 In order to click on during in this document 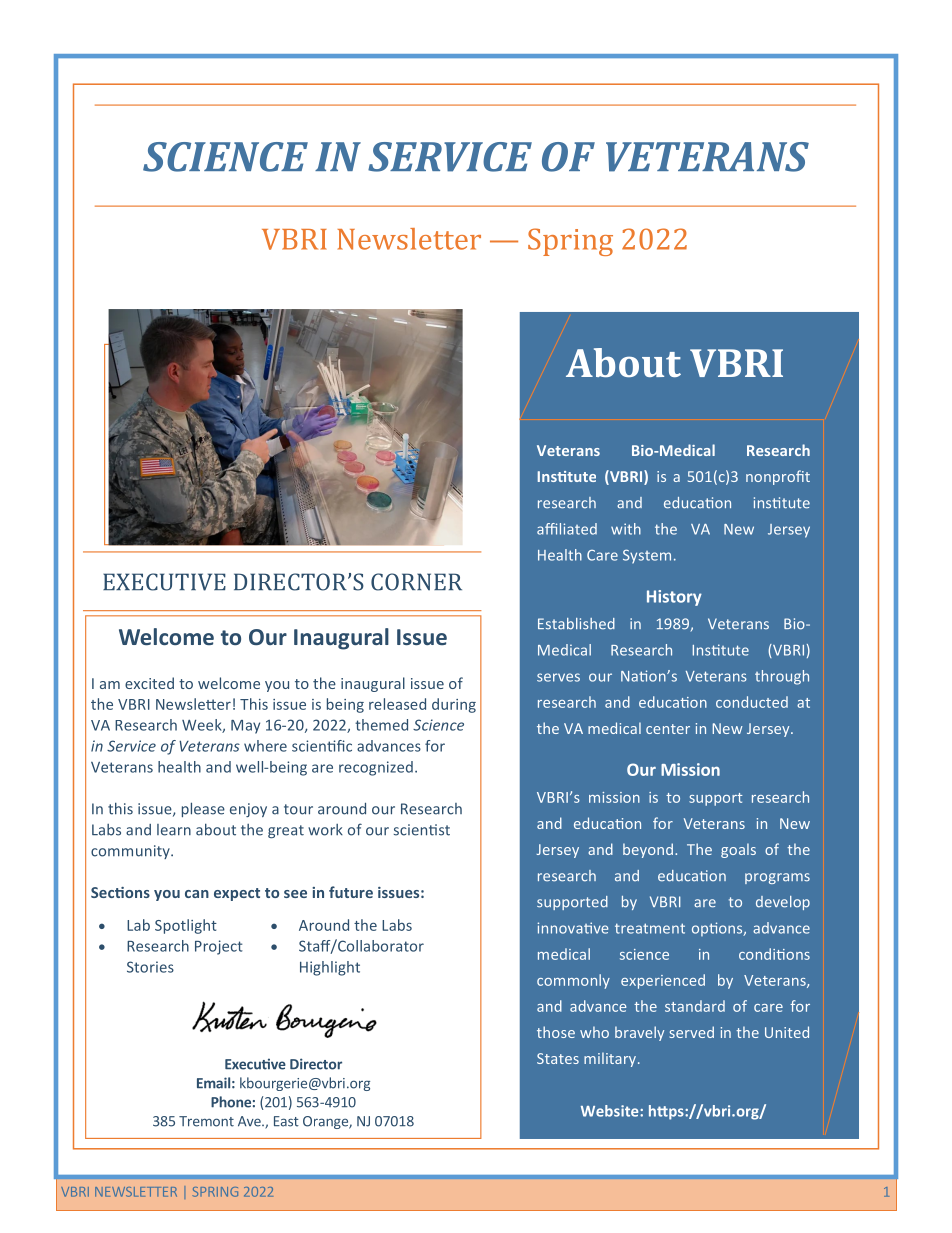, I will do `click(454, 705)`.
